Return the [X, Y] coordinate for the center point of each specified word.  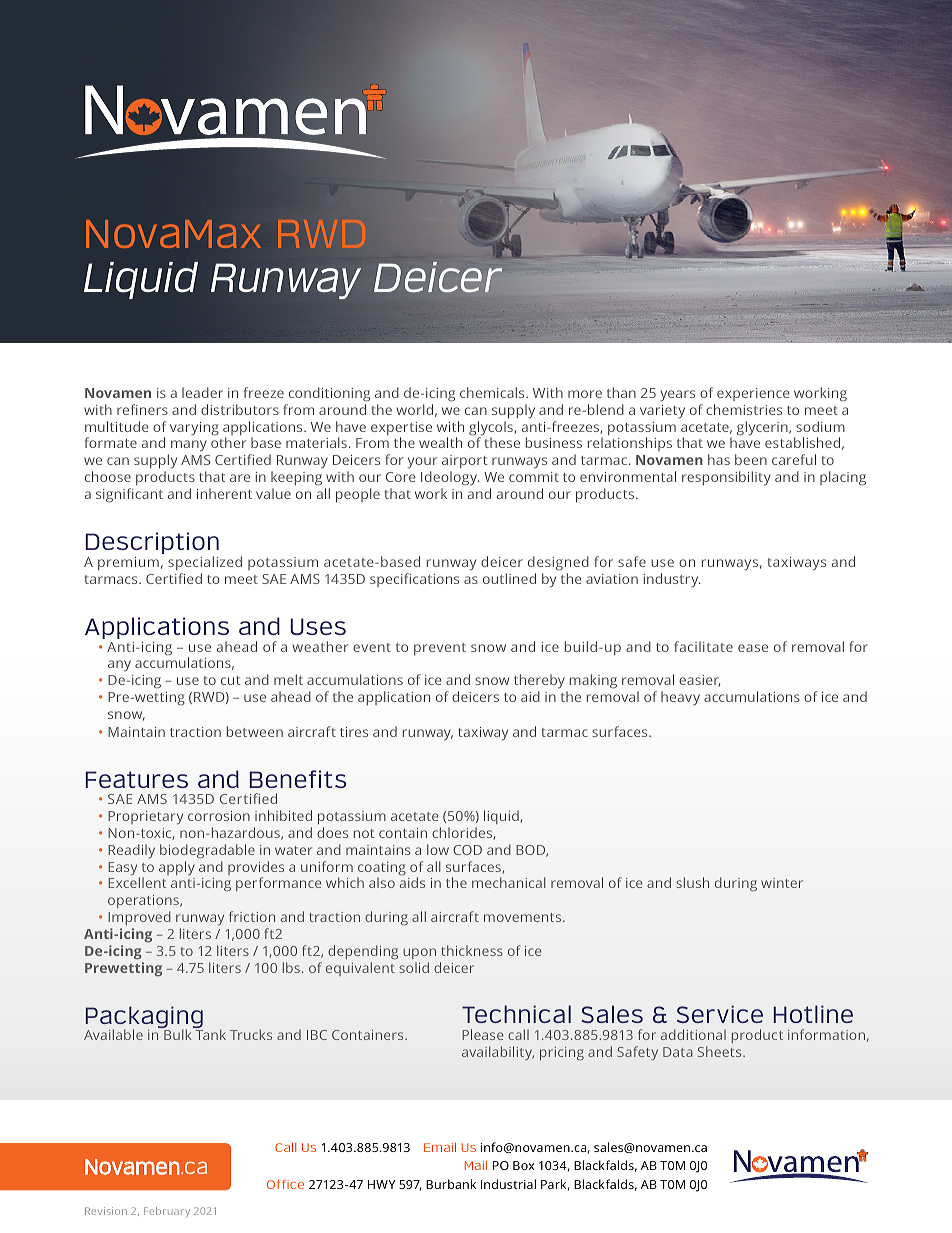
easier [699, 681]
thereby [539, 681]
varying [194, 429]
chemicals [493, 392]
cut [231, 680]
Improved [139, 918]
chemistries [744, 409]
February [167, 1212]
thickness [472, 950]
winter [782, 883]
